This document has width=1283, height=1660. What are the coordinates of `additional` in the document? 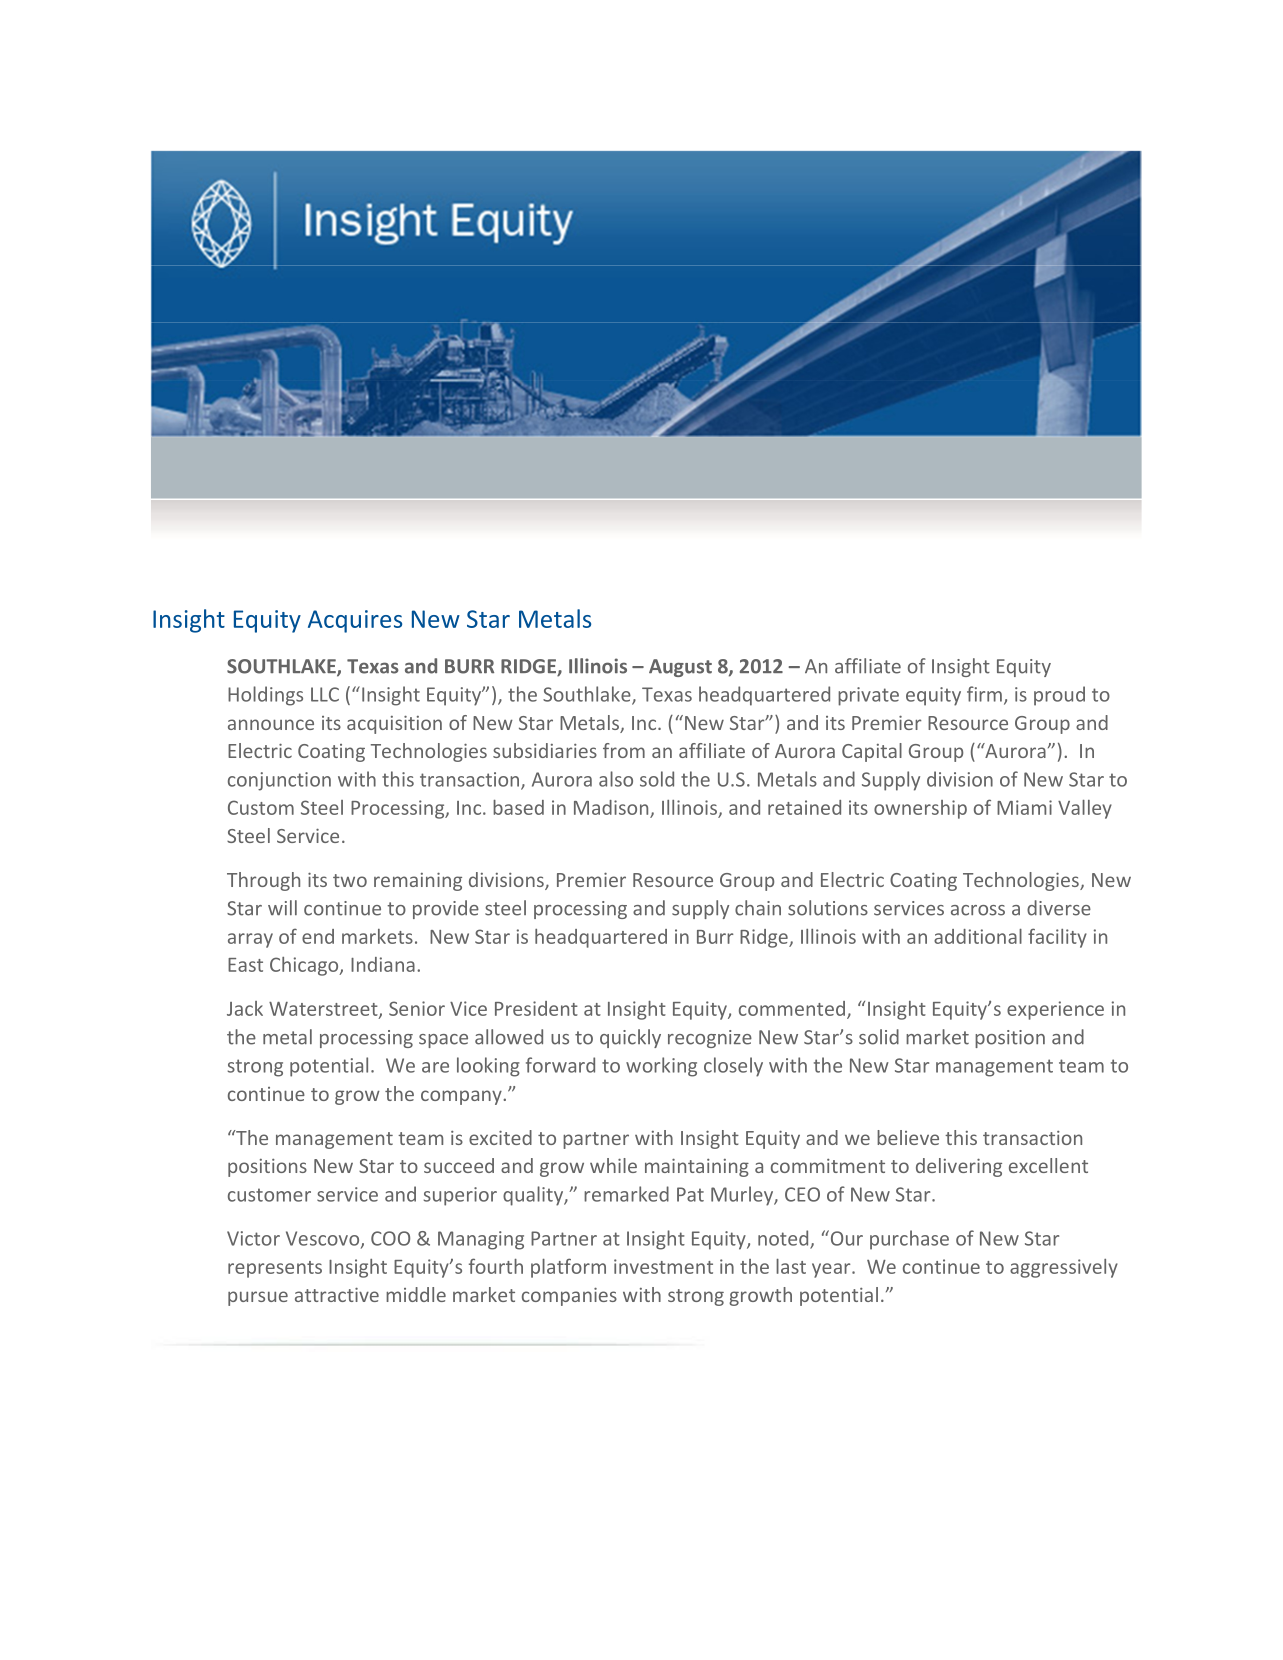 It's located at (978, 936).
